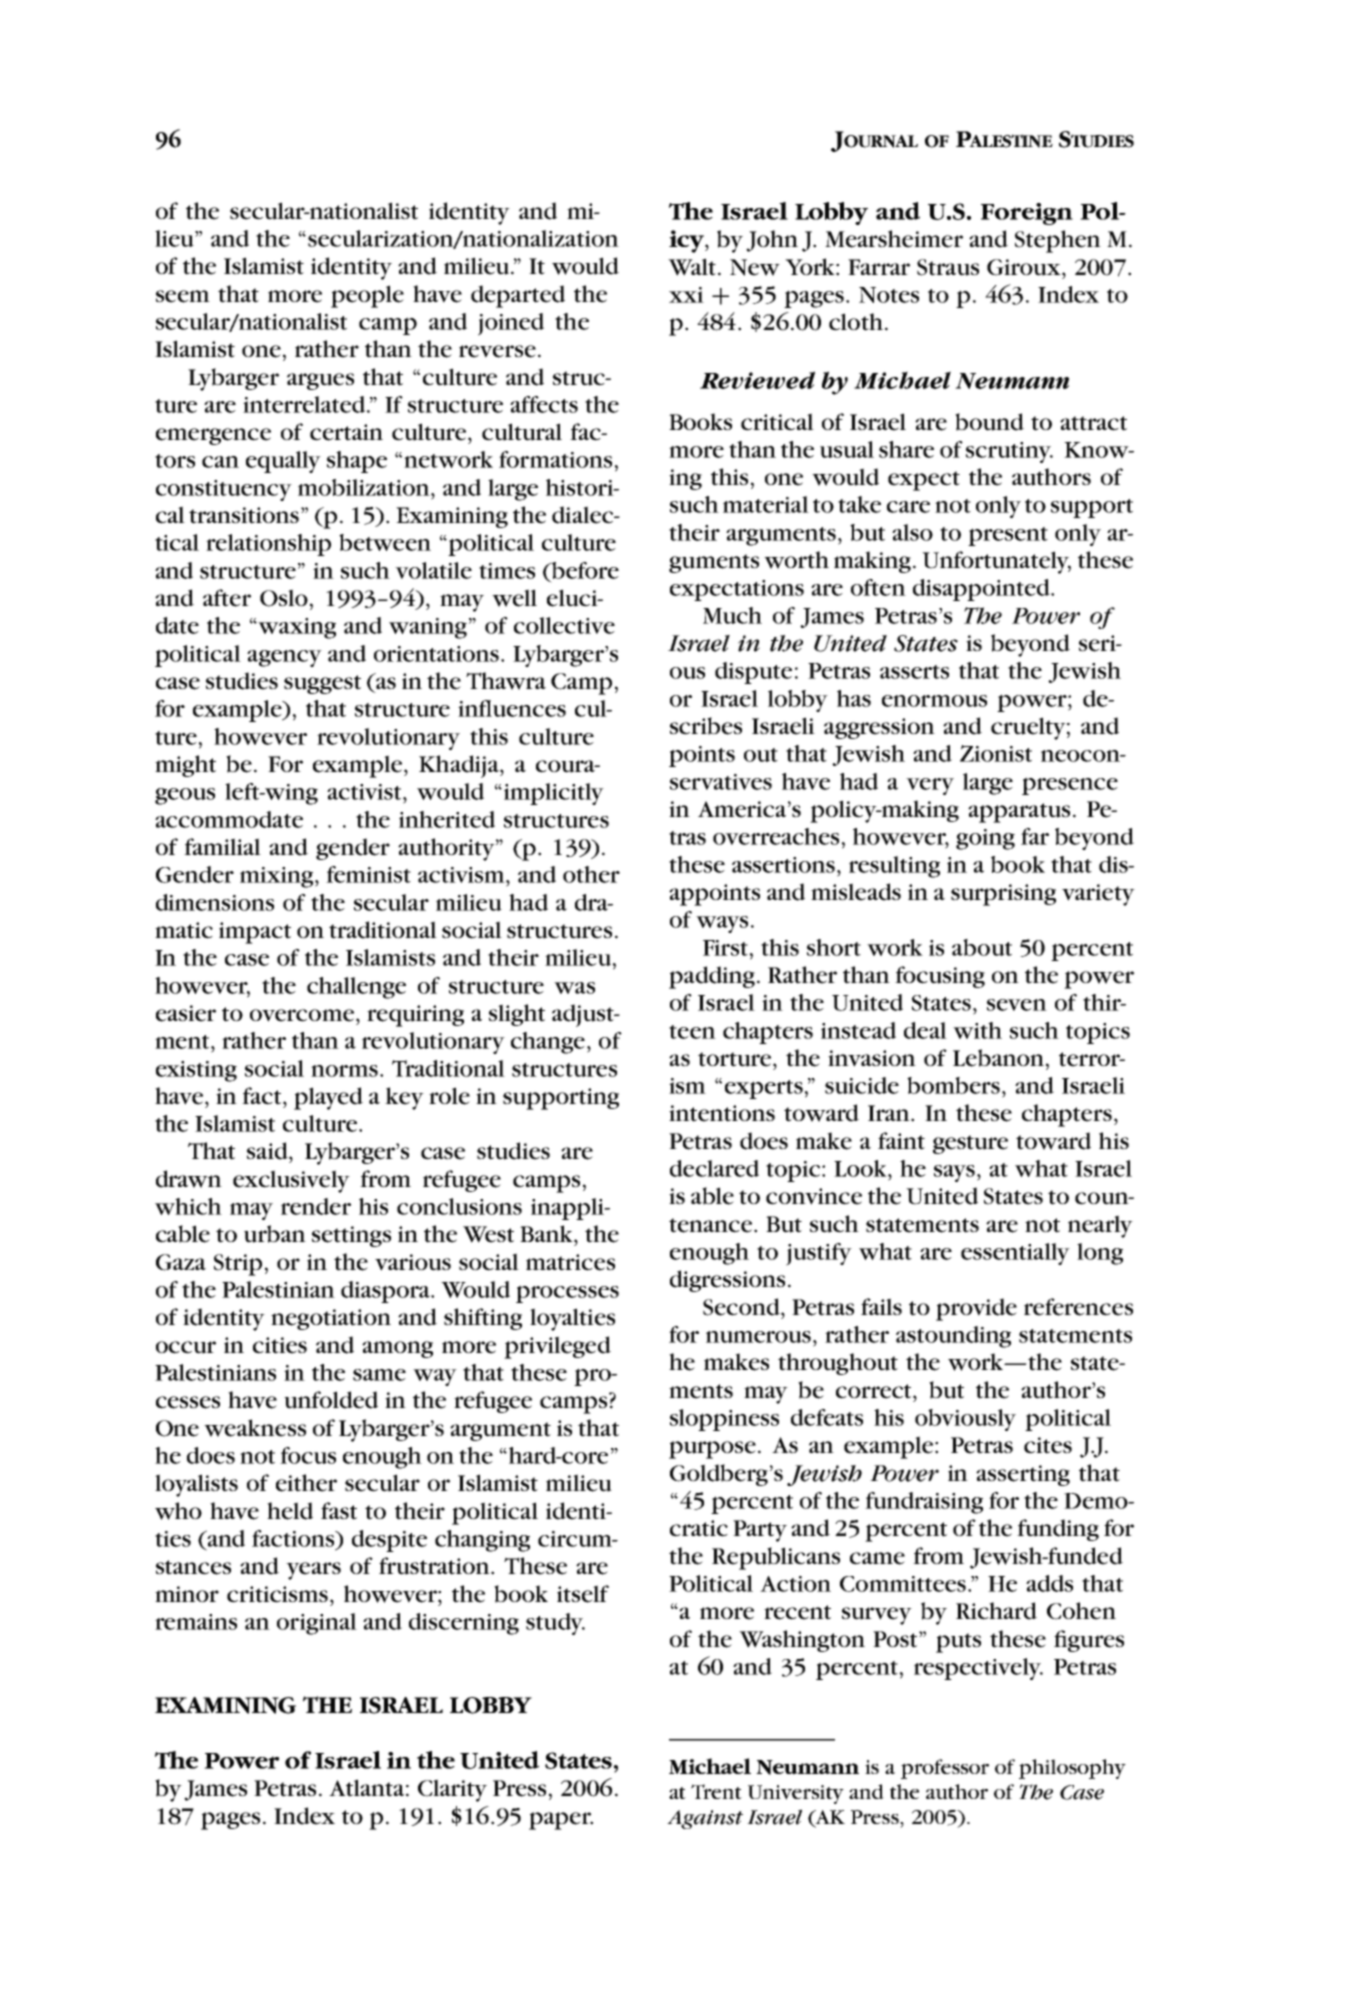 The image size is (1349, 1999). Describe the element at coordinates (291, 1181) in the page. I see `exclusively` at that location.
